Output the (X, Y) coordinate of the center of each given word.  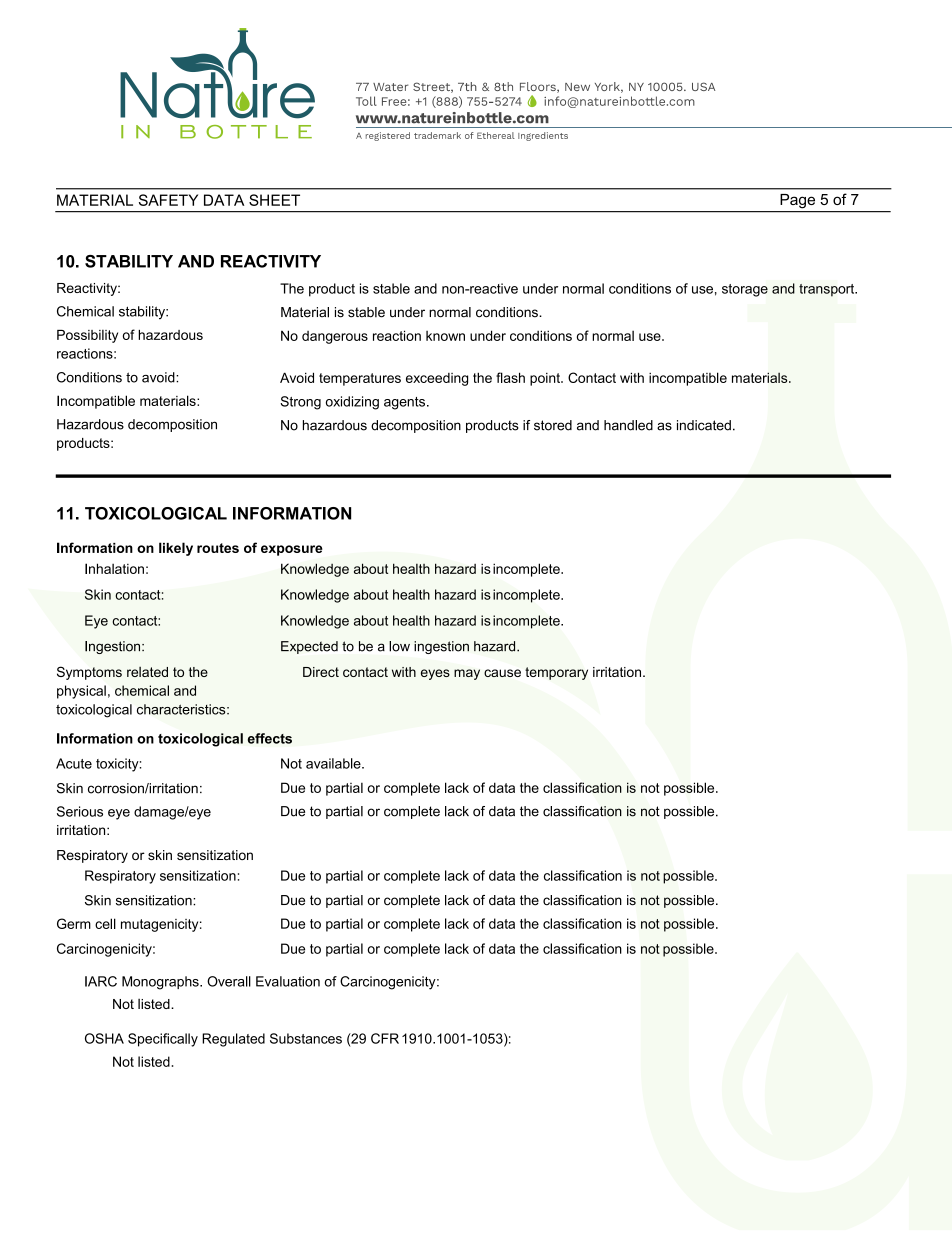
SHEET (274, 200)
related (147, 672)
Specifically (163, 1040)
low (399, 646)
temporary (556, 673)
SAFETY (168, 200)
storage (745, 290)
